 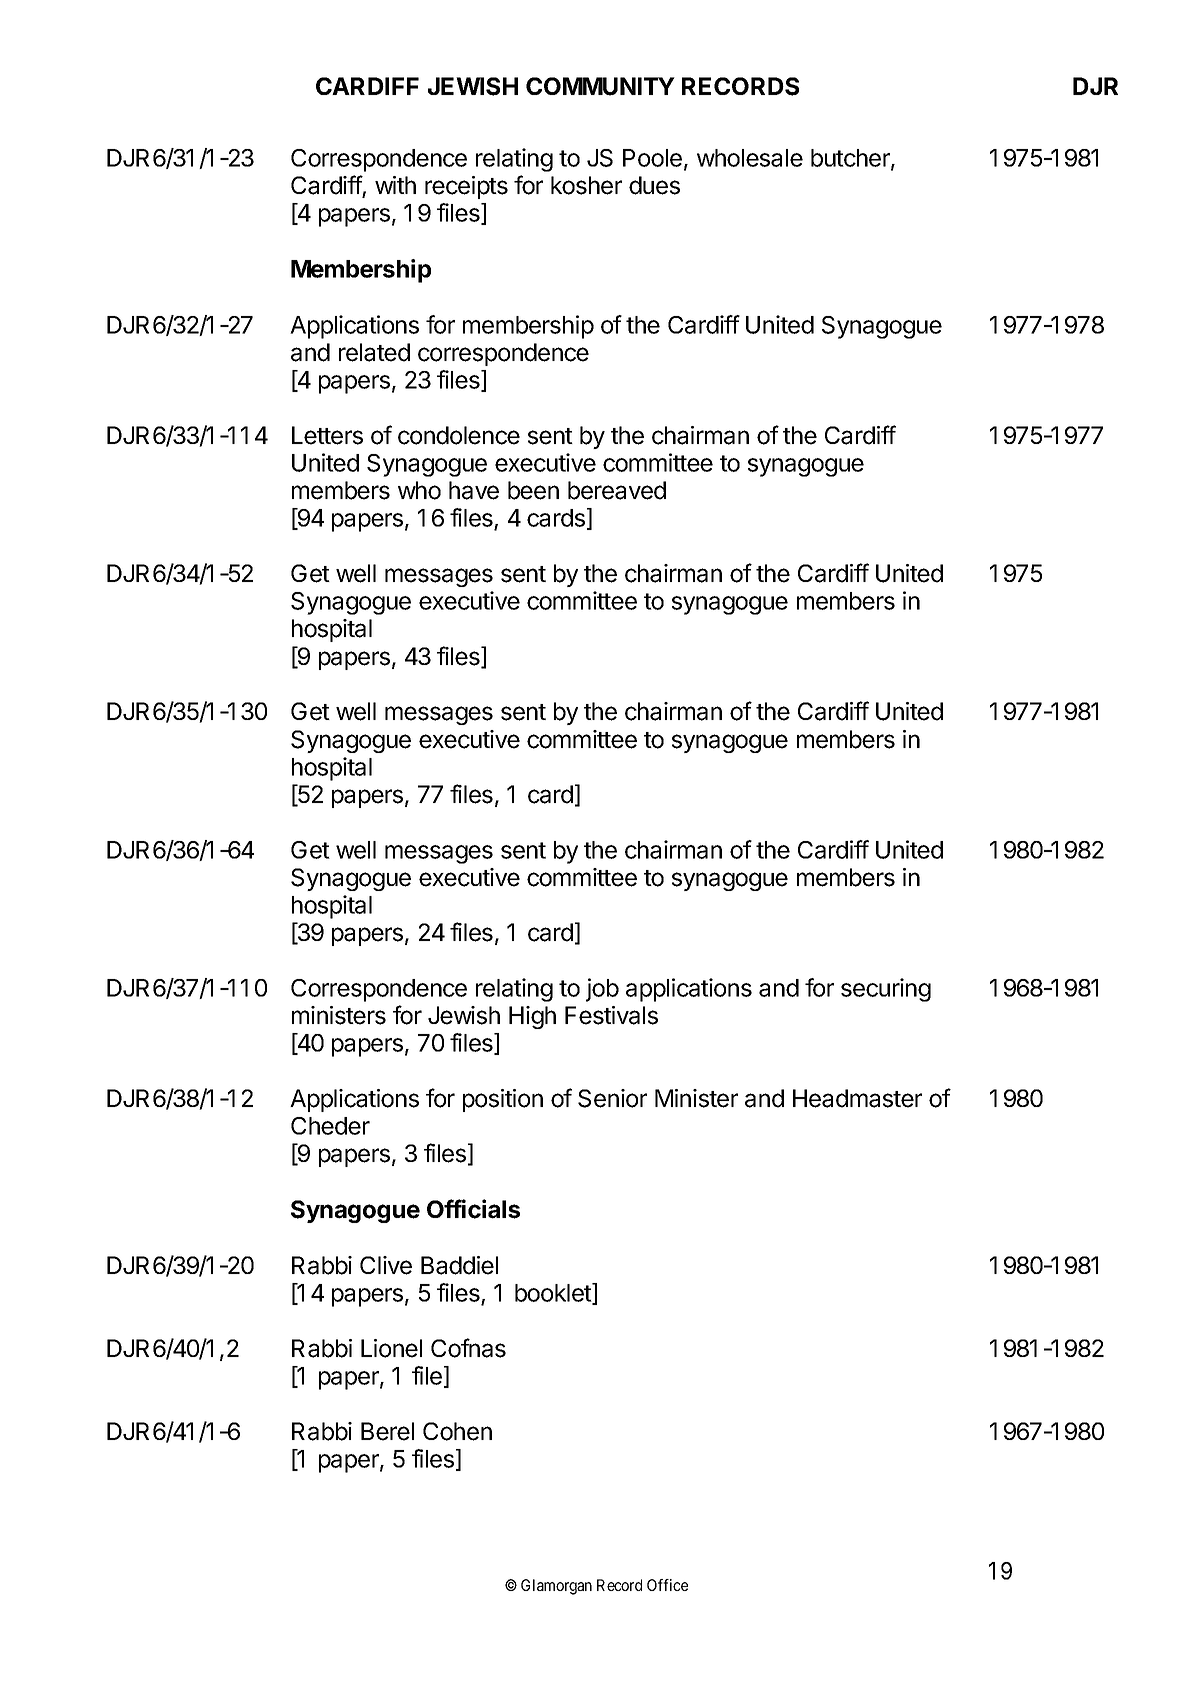 I want to click on butcher, so click(x=851, y=159).
